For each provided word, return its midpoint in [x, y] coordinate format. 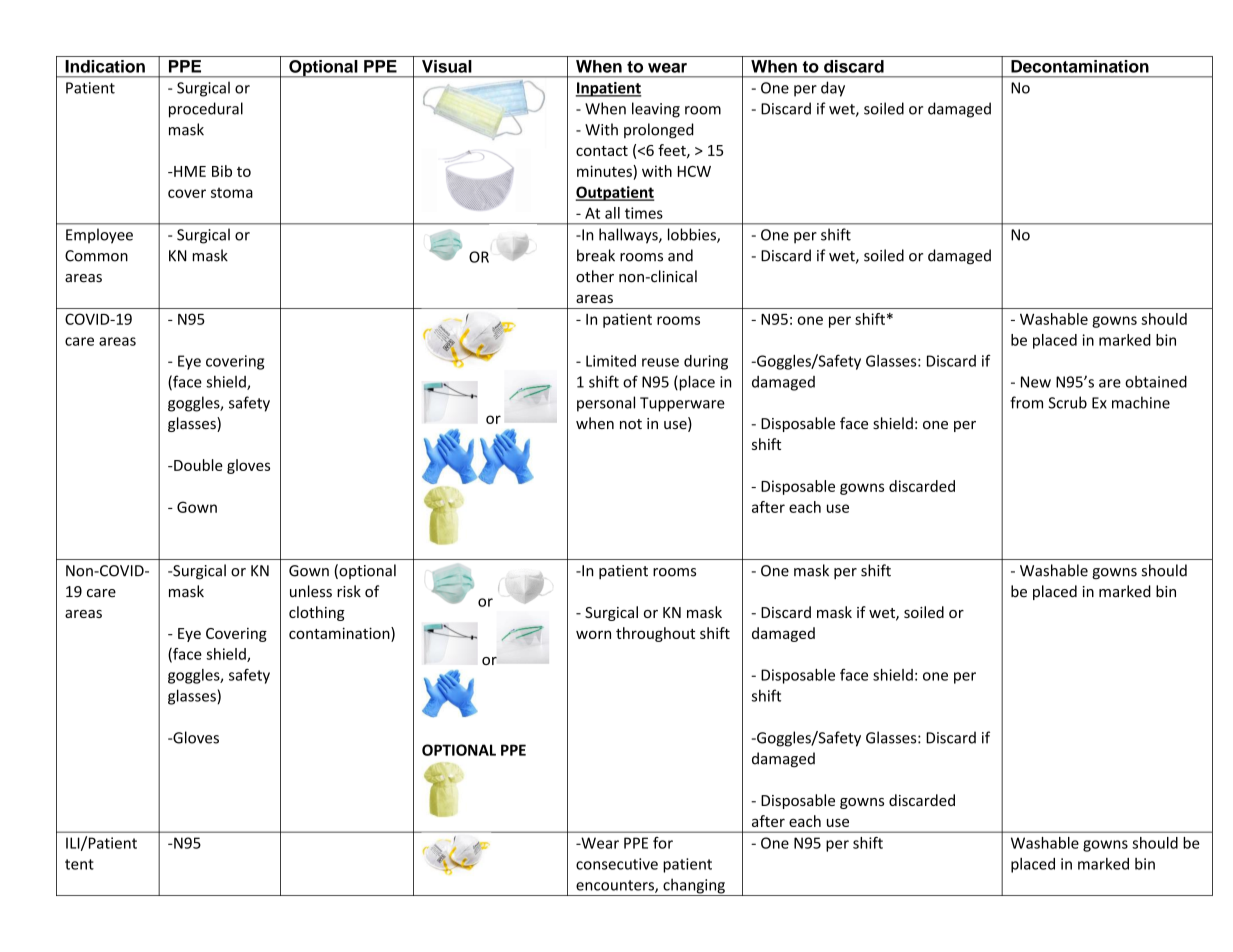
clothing [317, 613]
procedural [206, 110]
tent [79, 864]
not [631, 424]
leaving [656, 110]
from [1026, 402]
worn [593, 634]
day [833, 89]
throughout [655, 634]
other [595, 276]
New [1036, 382]
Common [96, 256]
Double [197, 465]
